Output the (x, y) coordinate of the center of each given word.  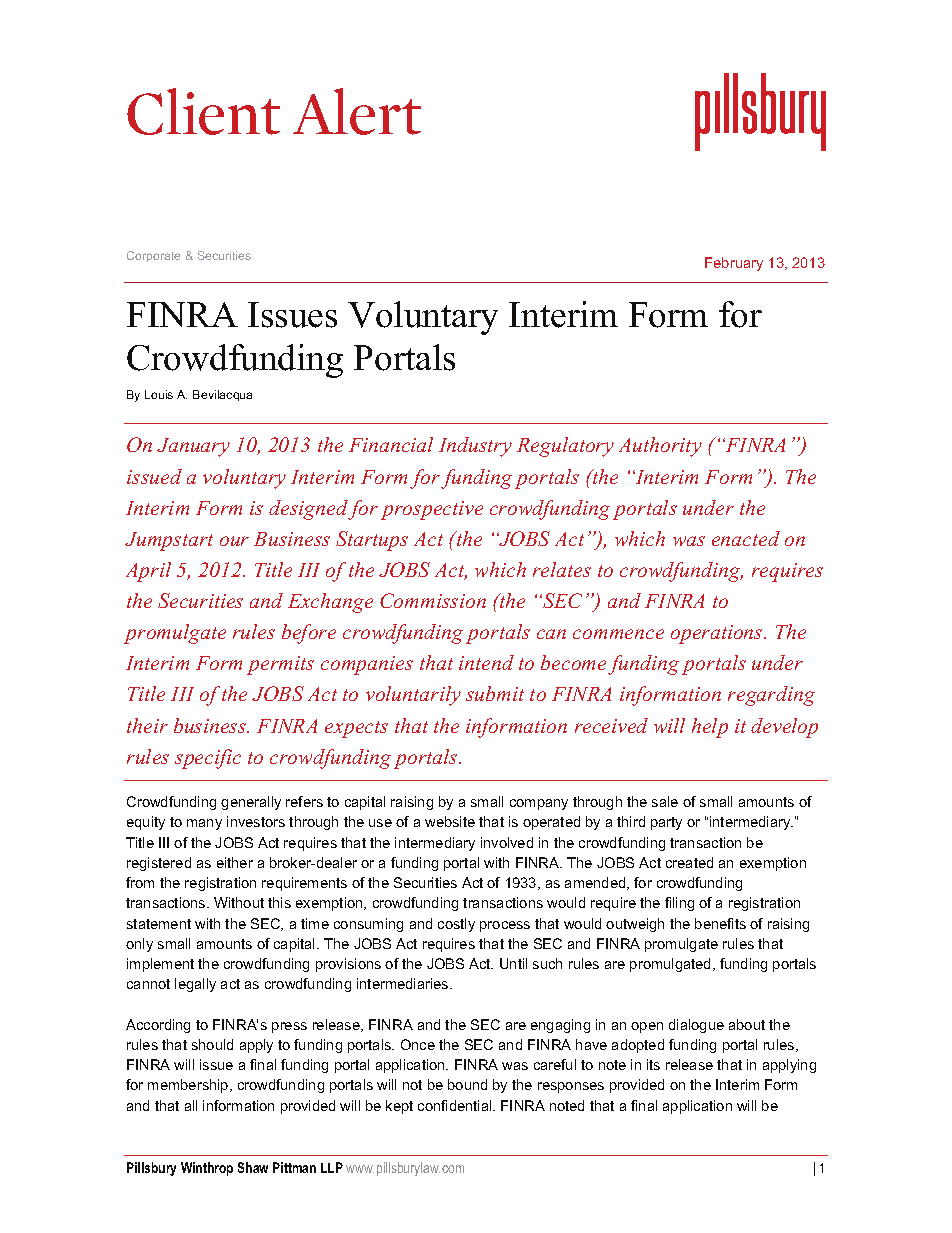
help (710, 728)
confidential (456, 1105)
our (234, 541)
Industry (475, 447)
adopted (638, 1046)
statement (159, 924)
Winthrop (207, 1169)
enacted (746, 538)
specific (208, 759)
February (734, 264)
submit (495, 693)
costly (456, 925)
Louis (159, 394)
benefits (720, 923)
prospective (432, 510)
